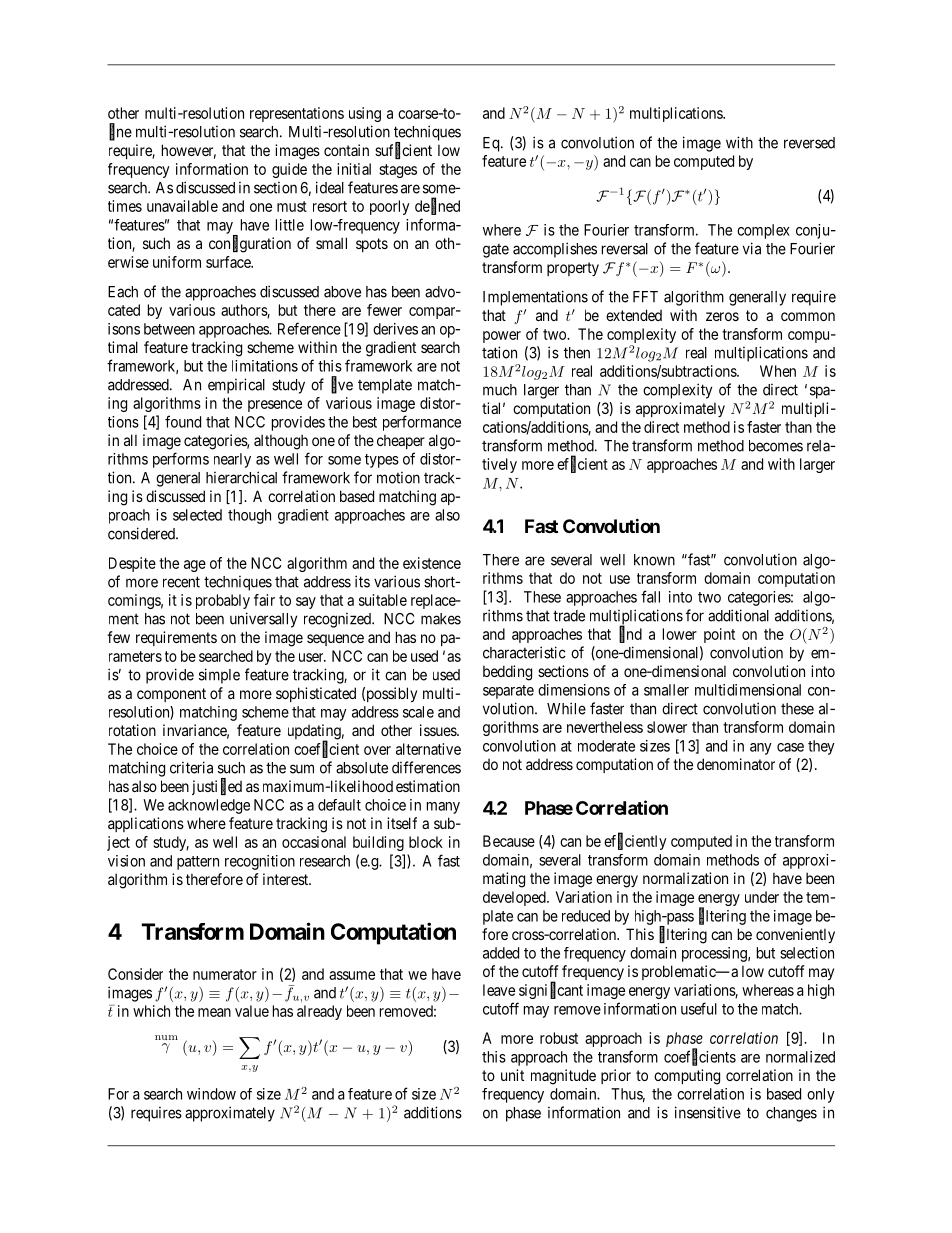 Image resolution: width=952 pixels, height=1233 pixels. I want to click on window, so click(211, 1094).
